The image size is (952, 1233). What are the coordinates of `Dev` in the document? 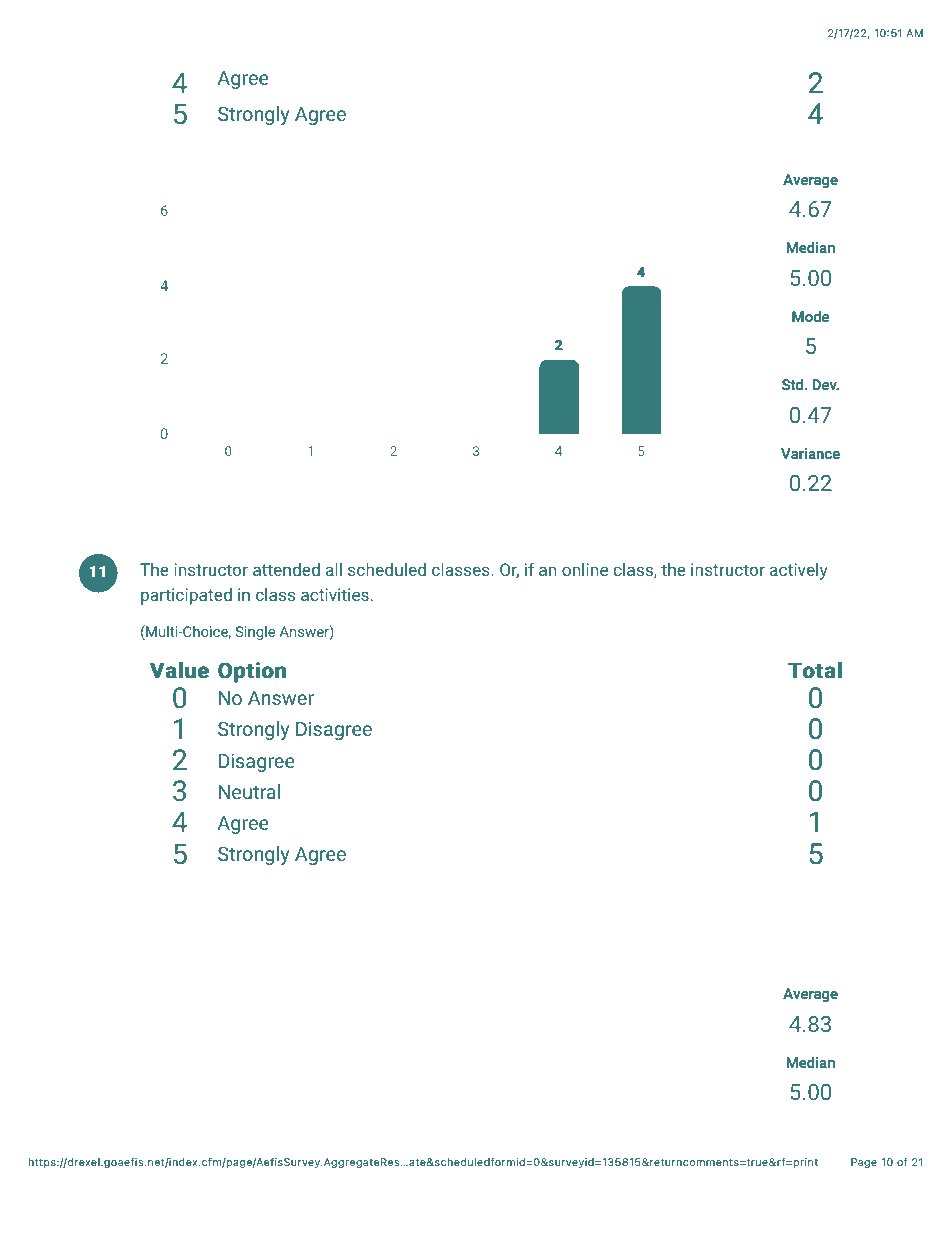 It's located at (826, 384).
